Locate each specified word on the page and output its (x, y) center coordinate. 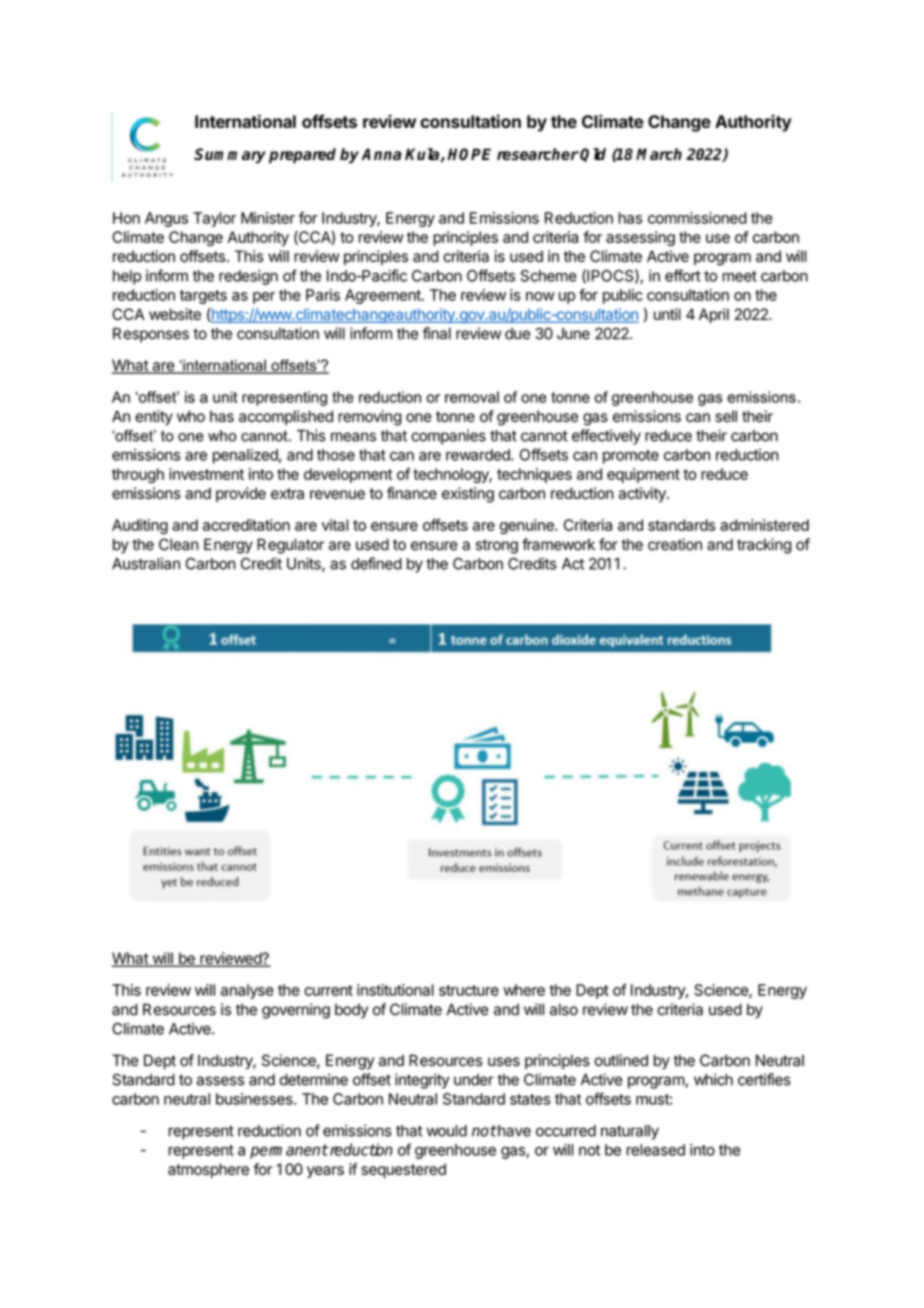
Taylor (214, 219)
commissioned (697, 218)
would (447, 1131)
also (564, 1009)
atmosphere (208, 1170)
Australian (146, 563)
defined (376, 563)
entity (154, 417)
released (656, 1150)
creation (675, 544)
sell (726, 416)
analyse (247, 991)
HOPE (469, 154)
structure (469, 990)
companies (448, 437)
